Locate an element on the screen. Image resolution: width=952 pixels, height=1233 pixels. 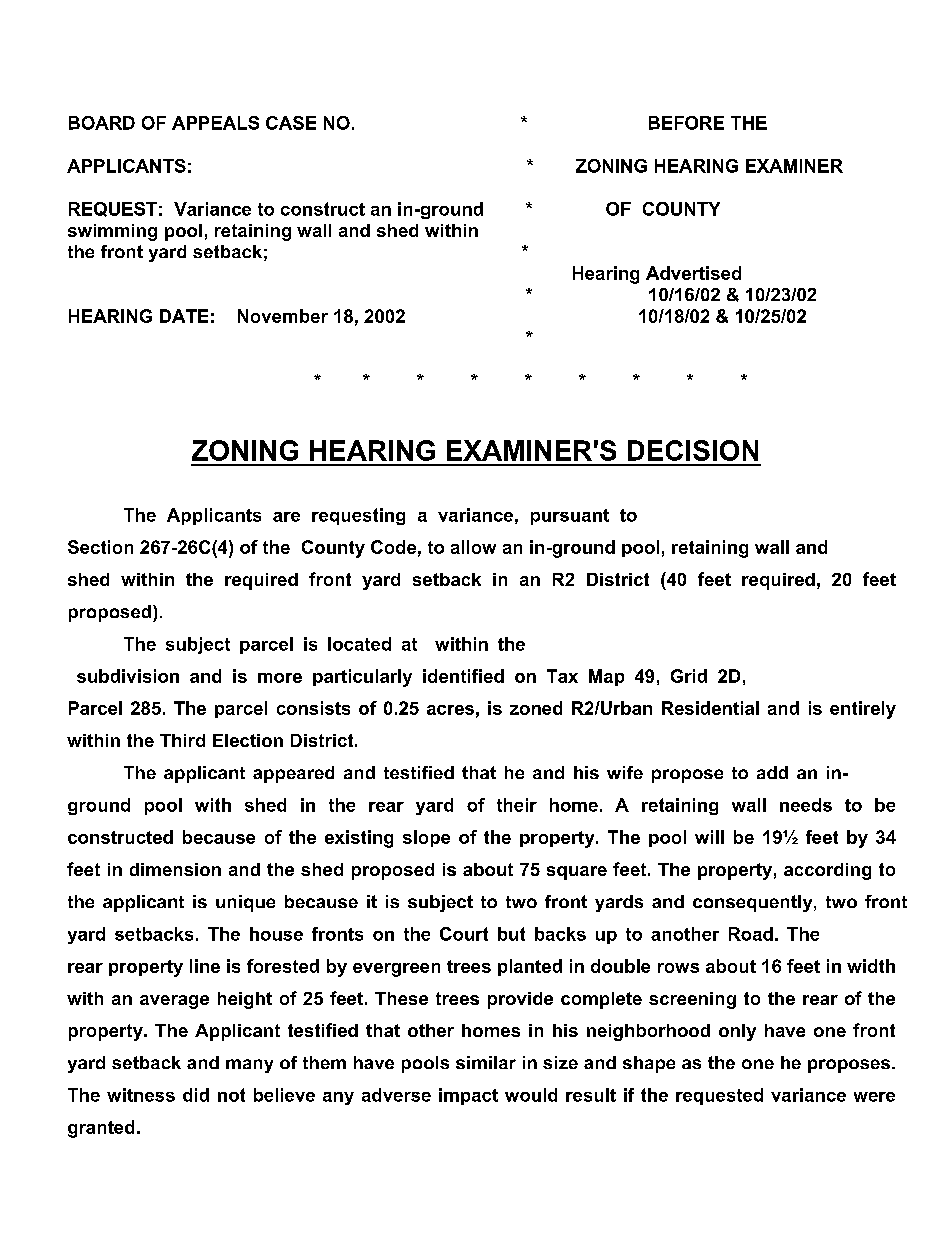
APPEALS is located at coordinates (215, 123).
